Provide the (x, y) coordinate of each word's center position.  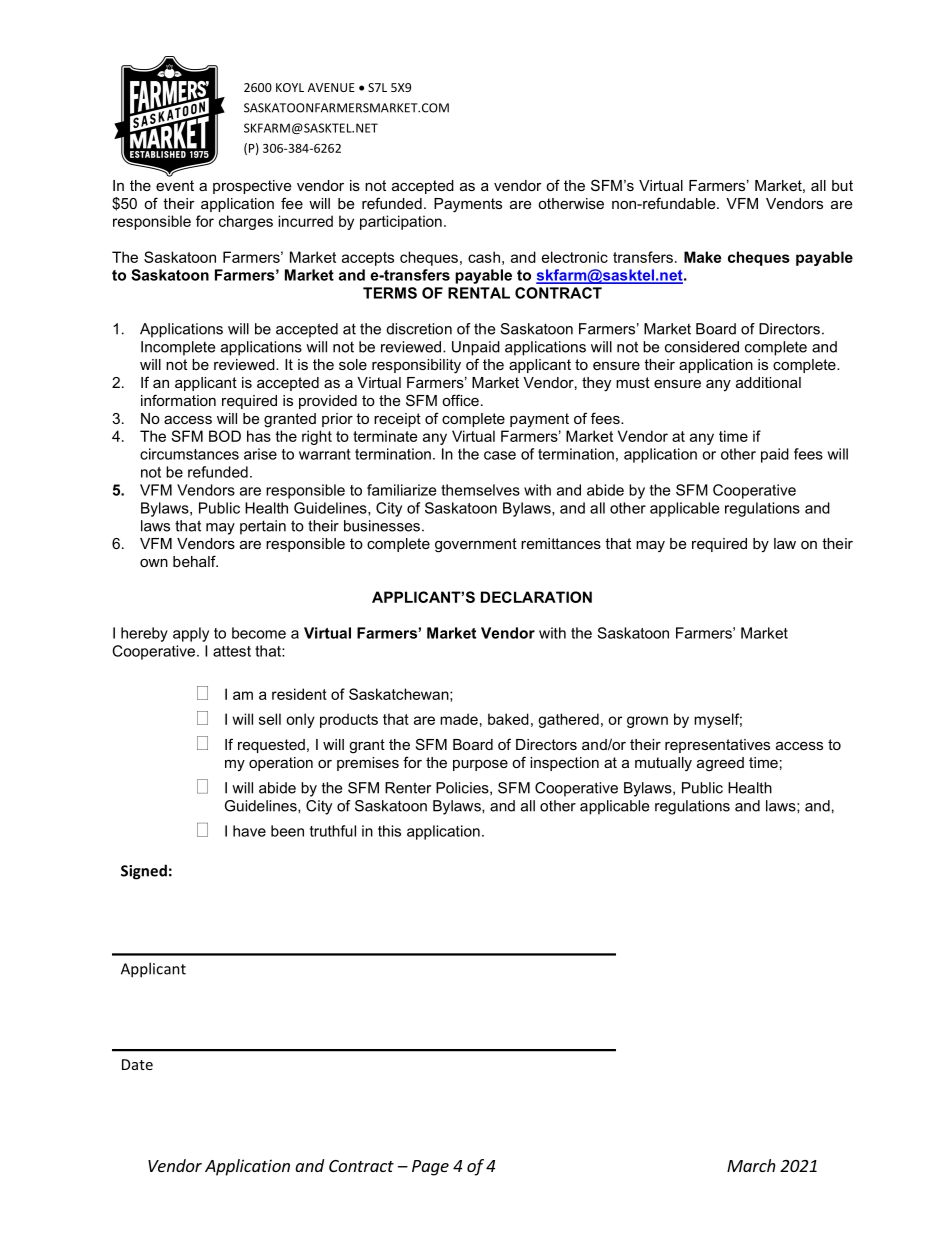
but (842, 185)
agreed (720, 764)
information (178, 400)
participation (401, 222)
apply (191, 634)
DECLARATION (536, 597)
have (249, 831)
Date (137, 1064)
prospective (252, 187)
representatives (717, 746)
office (460, 400)
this (389, 831)
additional (768, 382)
